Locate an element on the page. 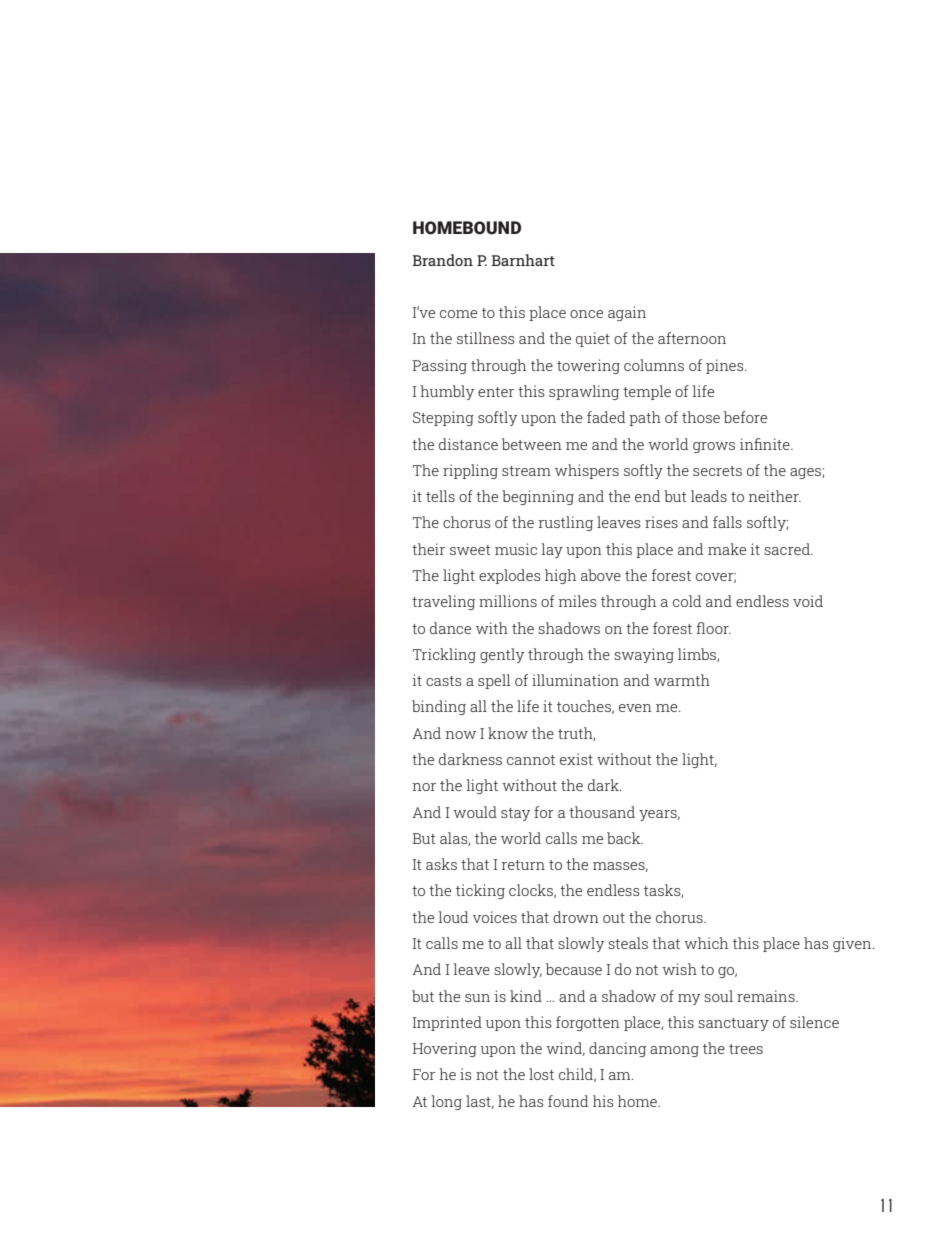 The height and width of the document is (1257, 943). spell is located at coordinates (494, 681).
